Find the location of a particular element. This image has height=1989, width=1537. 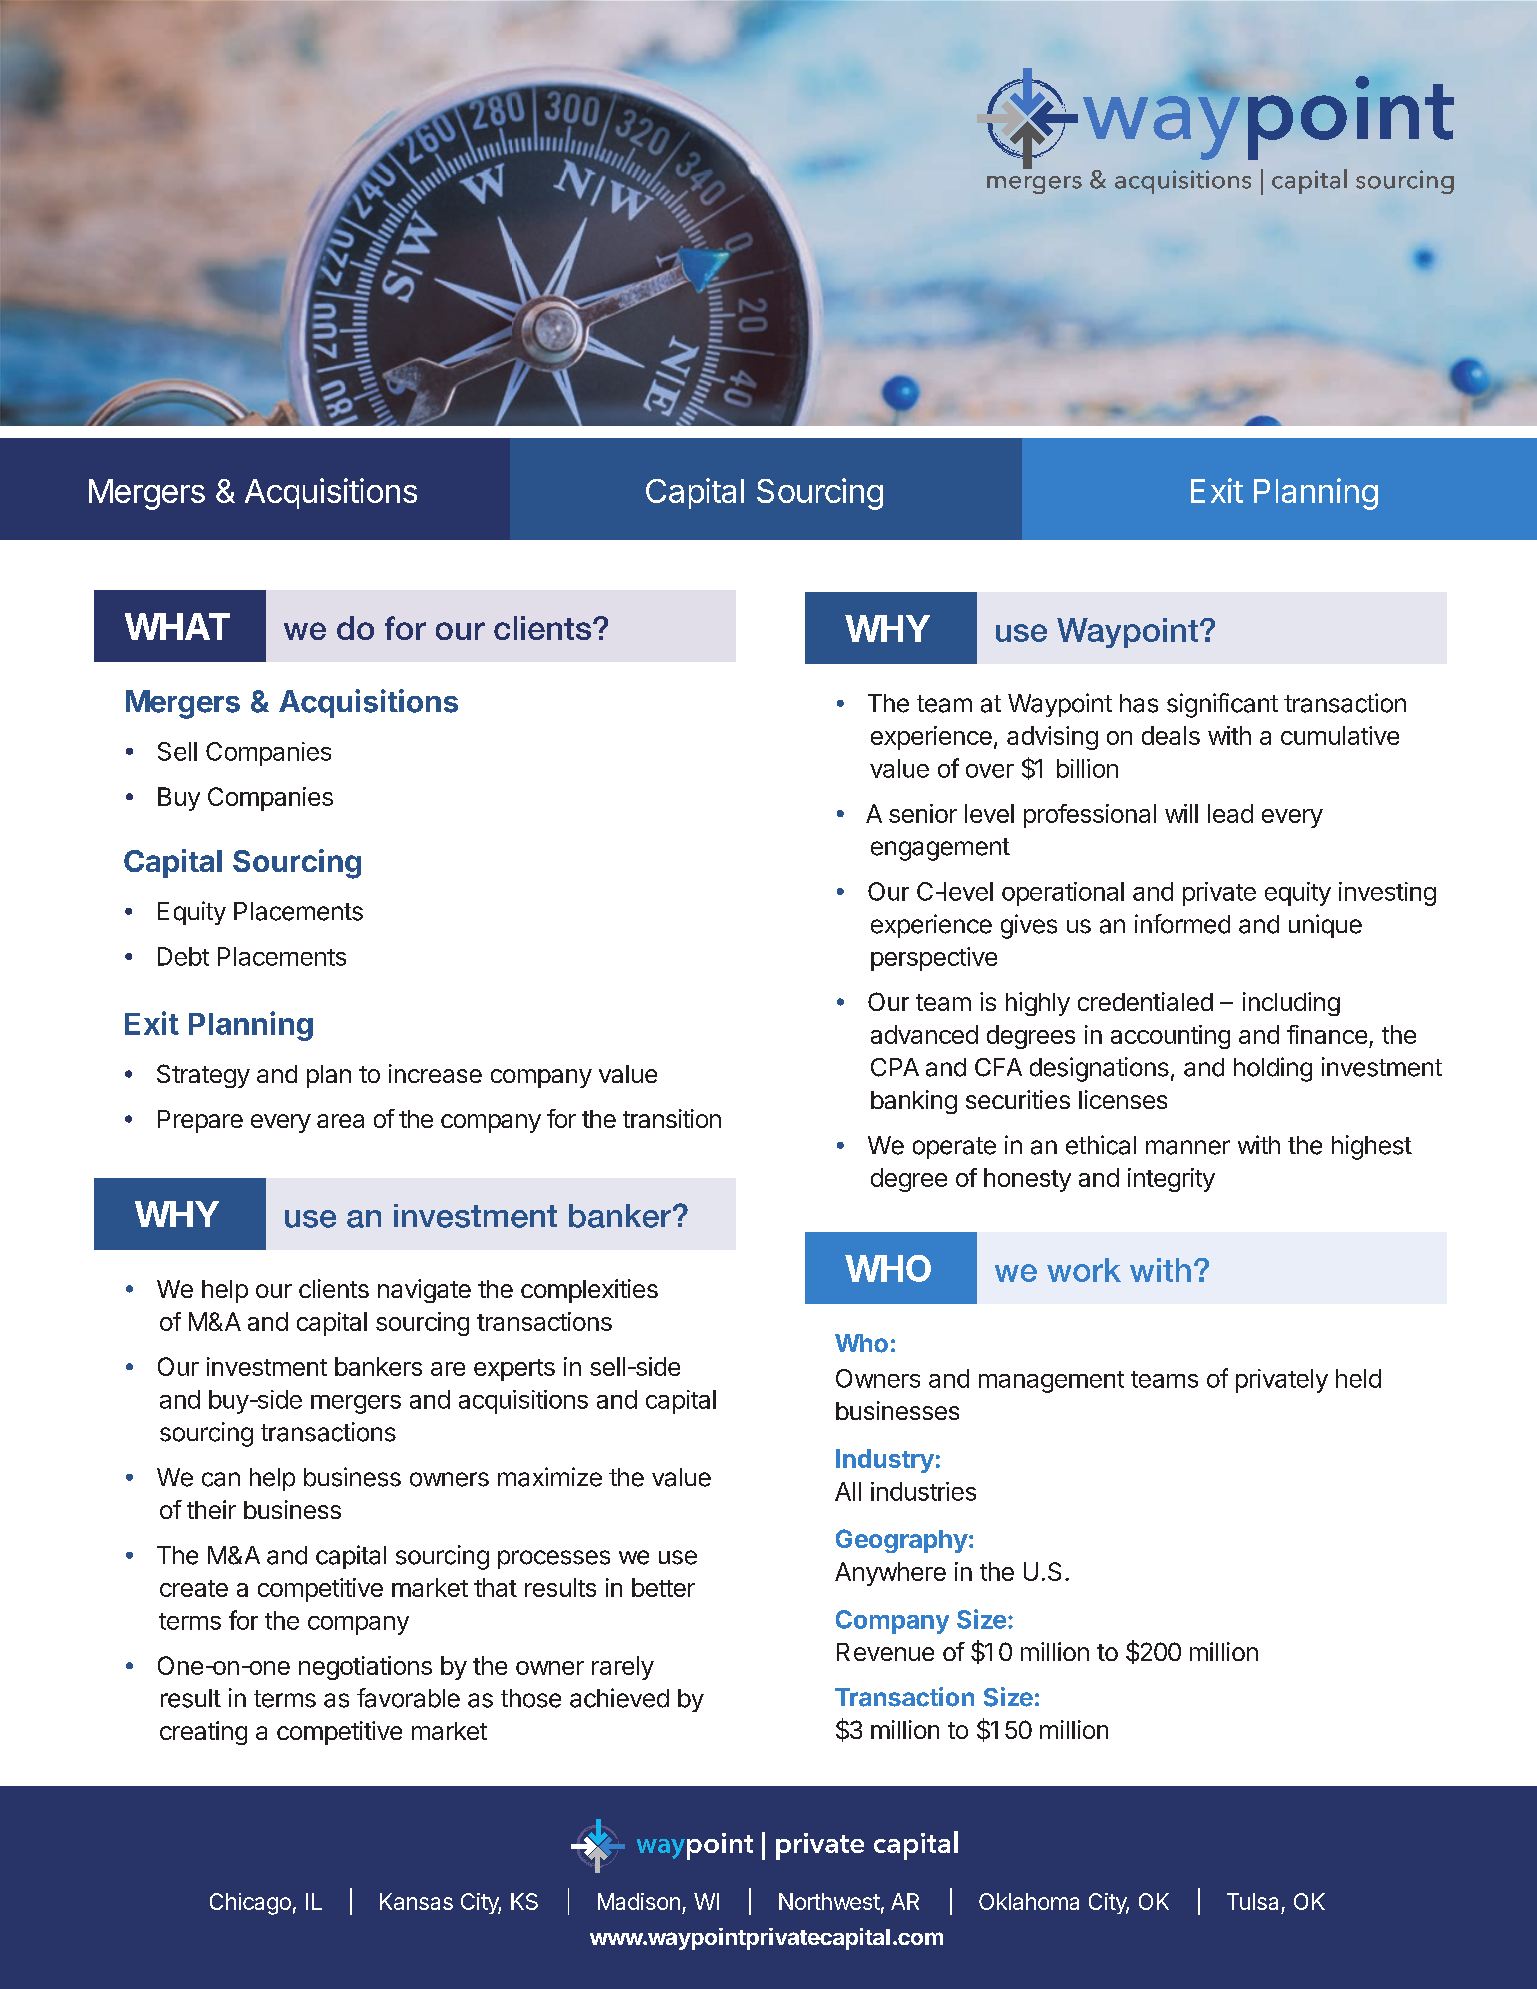

work is located at coordinates (1084, 1270).
